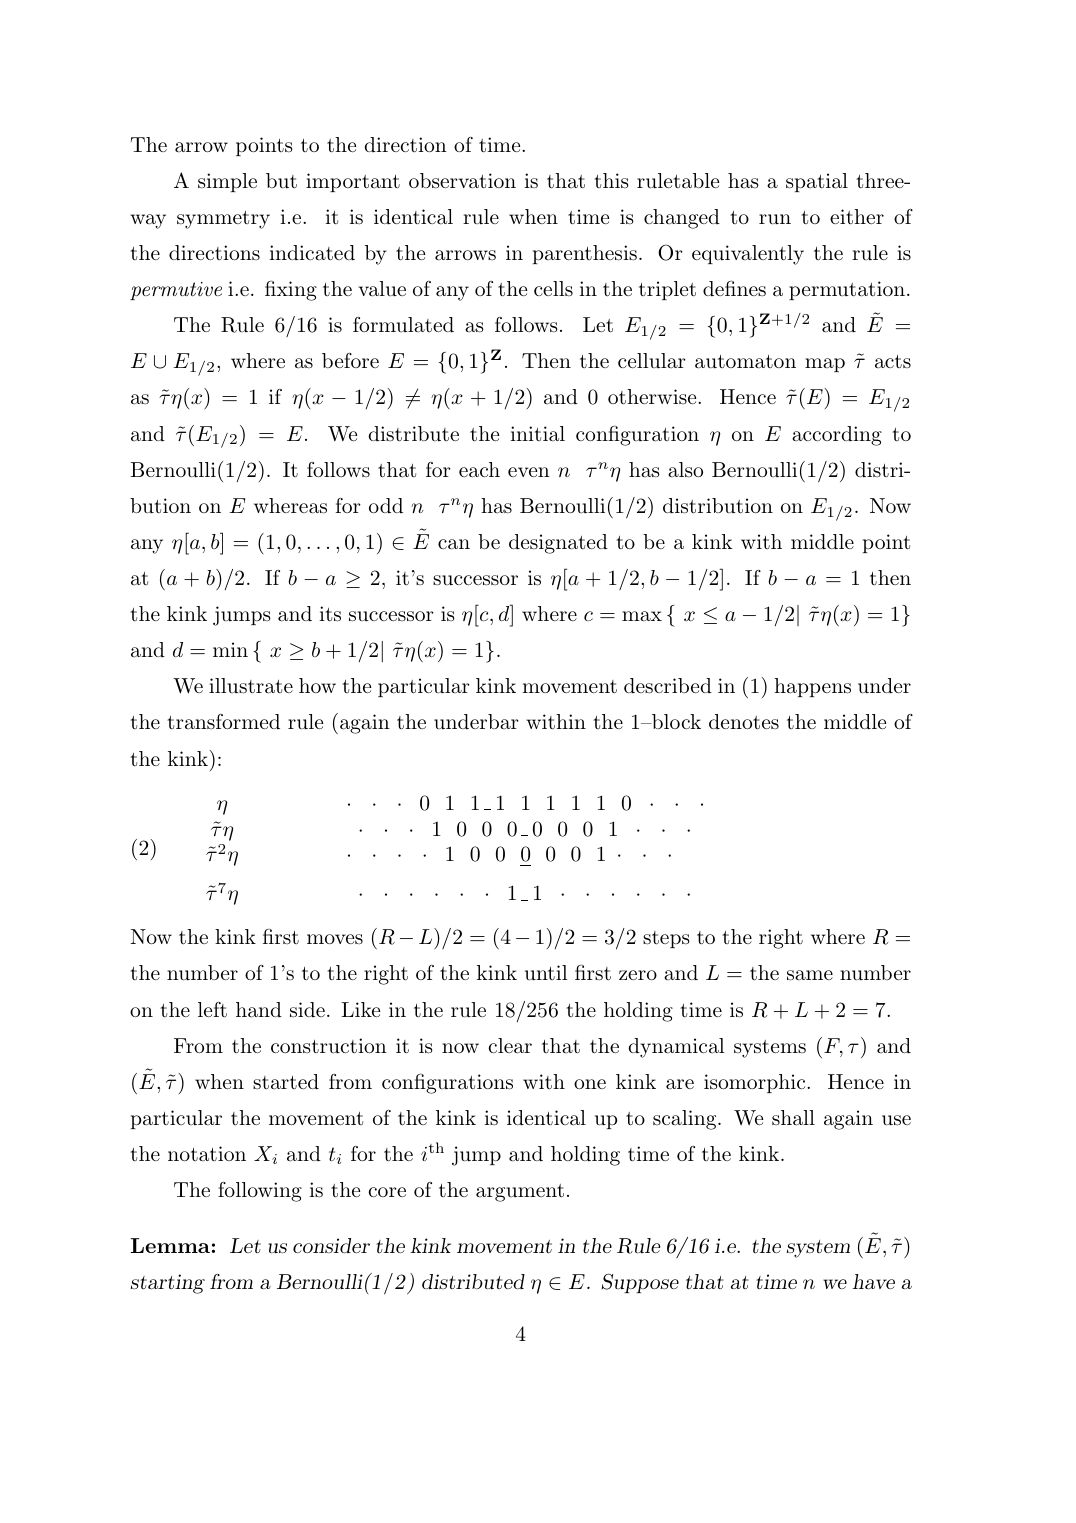 Image resolution: width=1076 pixels, height=1523 pixels. What do you see at coordinates (585, 254) in the document?
I see `parenthesis` at bounding box center [585, 254].
